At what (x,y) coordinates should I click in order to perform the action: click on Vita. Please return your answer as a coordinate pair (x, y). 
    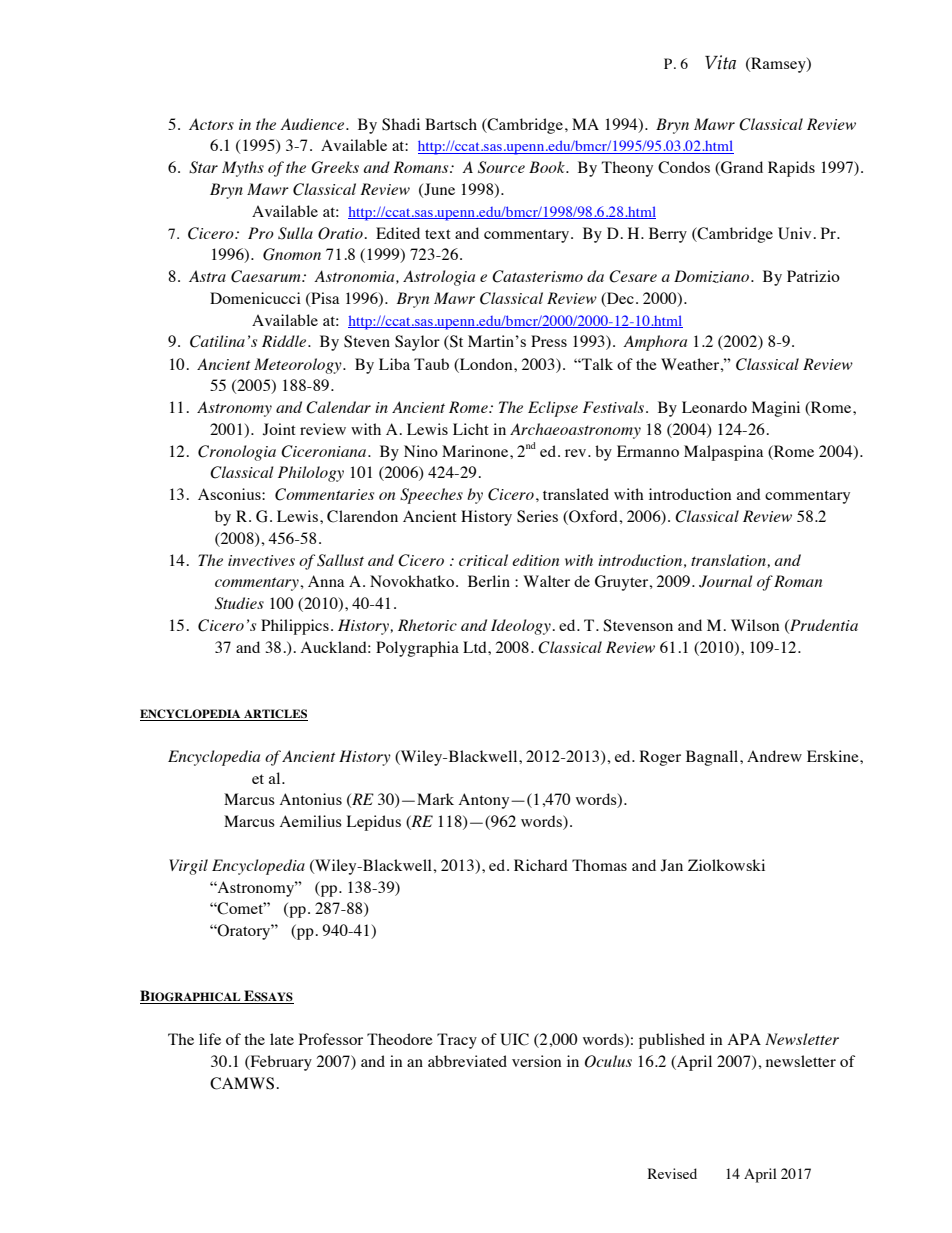
    Looking at the image, I should click on (720, 62).
